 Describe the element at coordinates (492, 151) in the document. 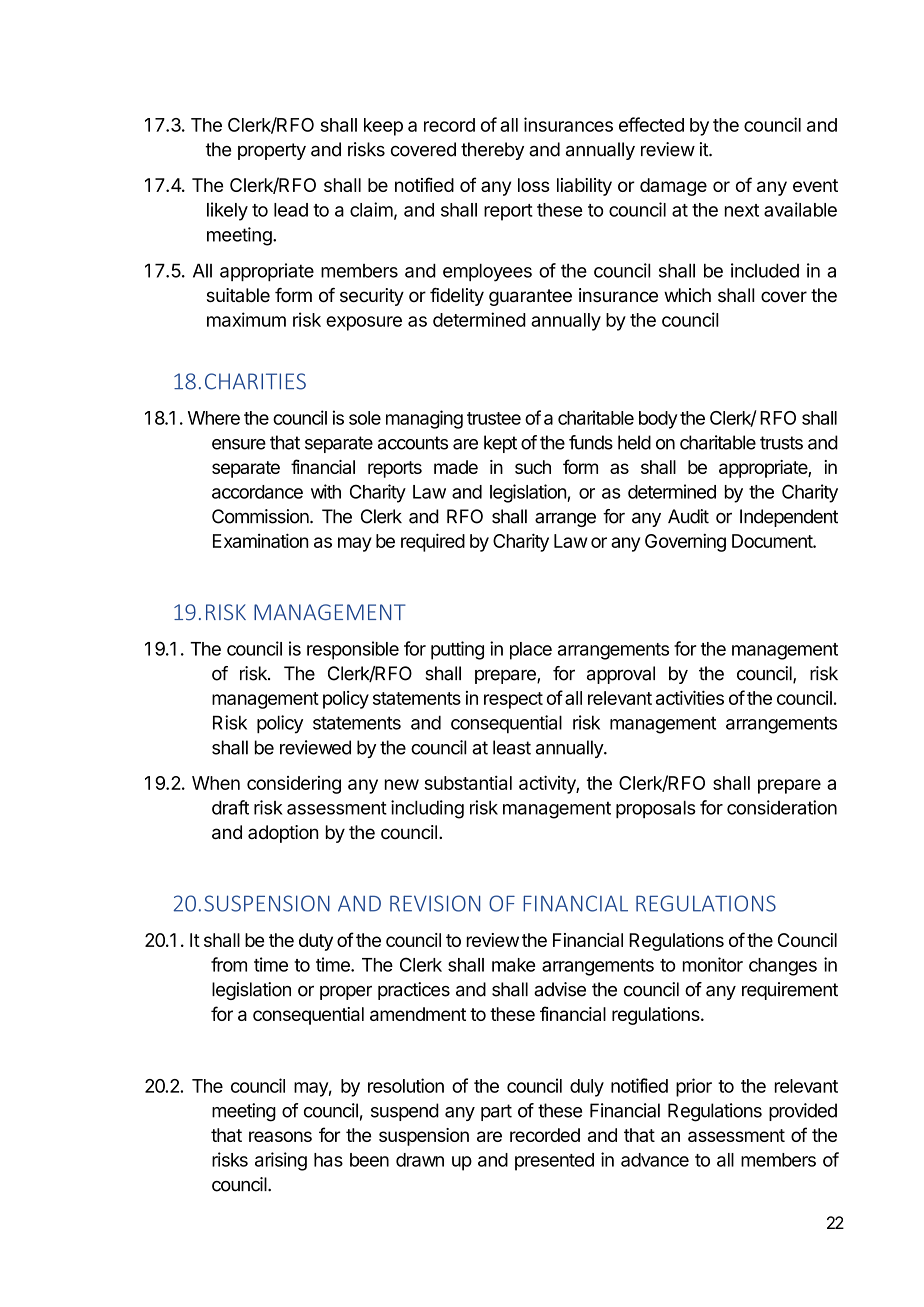

I see `thereby` at that location.
